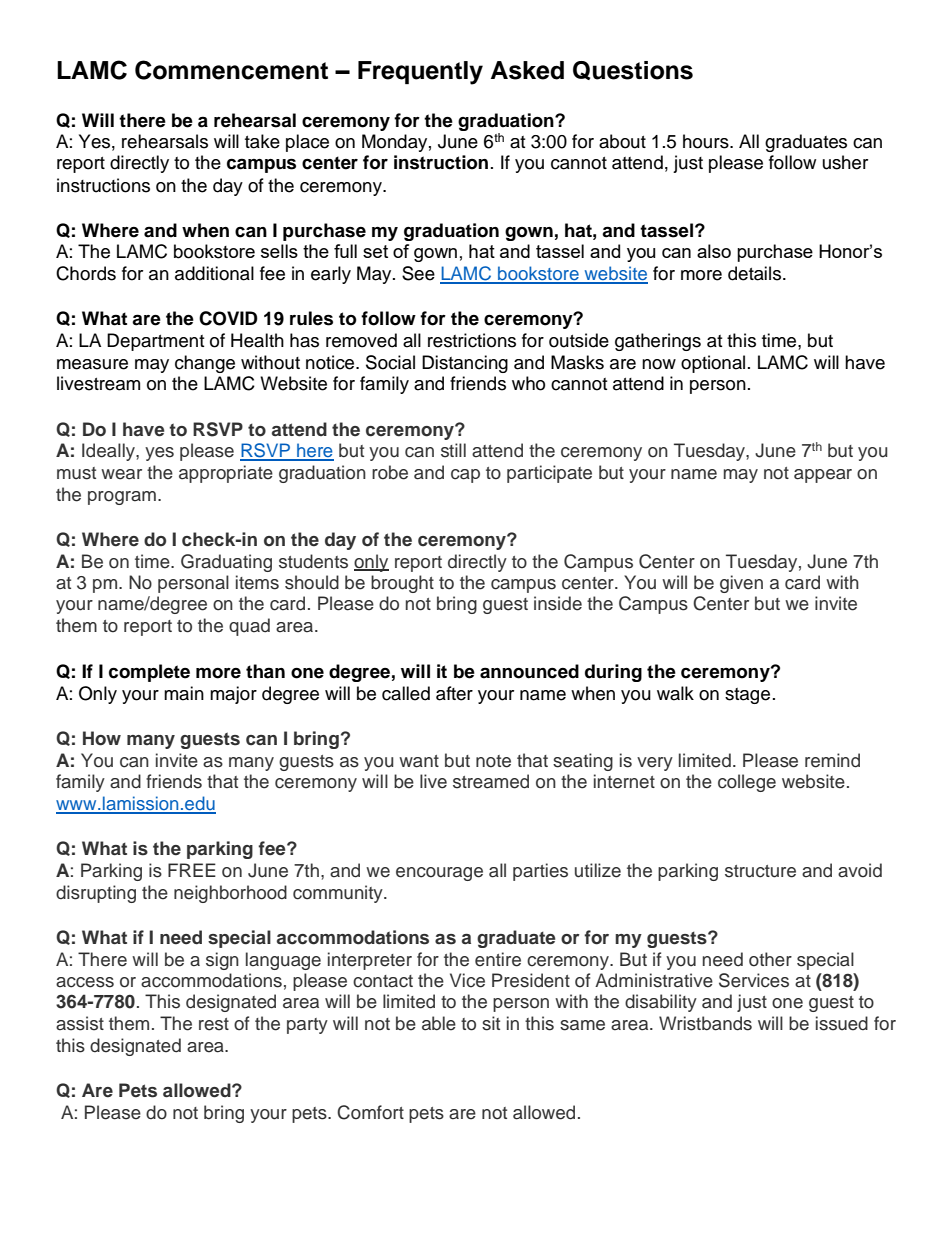 Image resolution: width=952 pixels, height=1233 pixels. Describe the element at coordinates (192, 870) in the document. I see `FREE` at that location.
